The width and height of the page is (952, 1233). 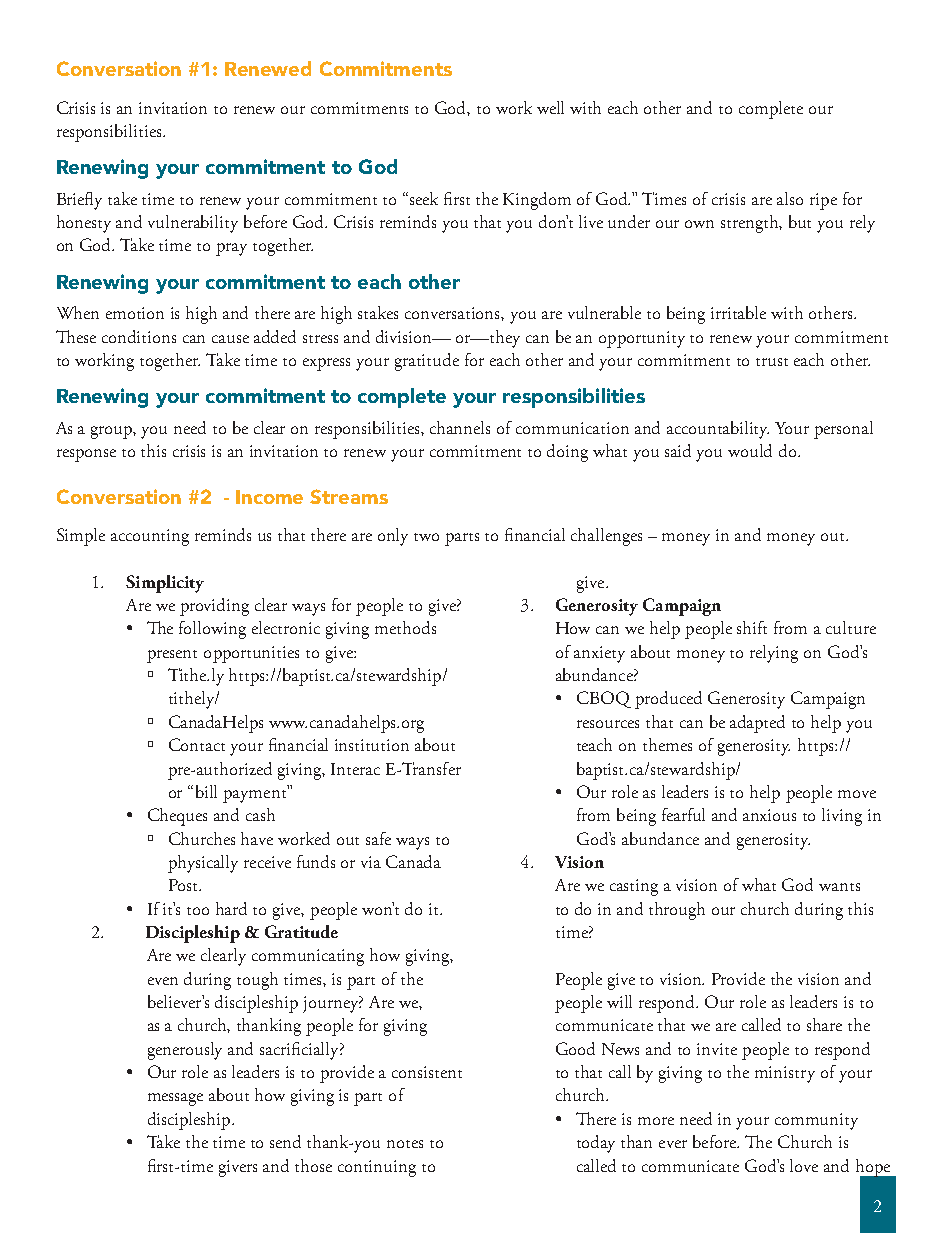 I want to click on message, so click(x=175, y=1099).
